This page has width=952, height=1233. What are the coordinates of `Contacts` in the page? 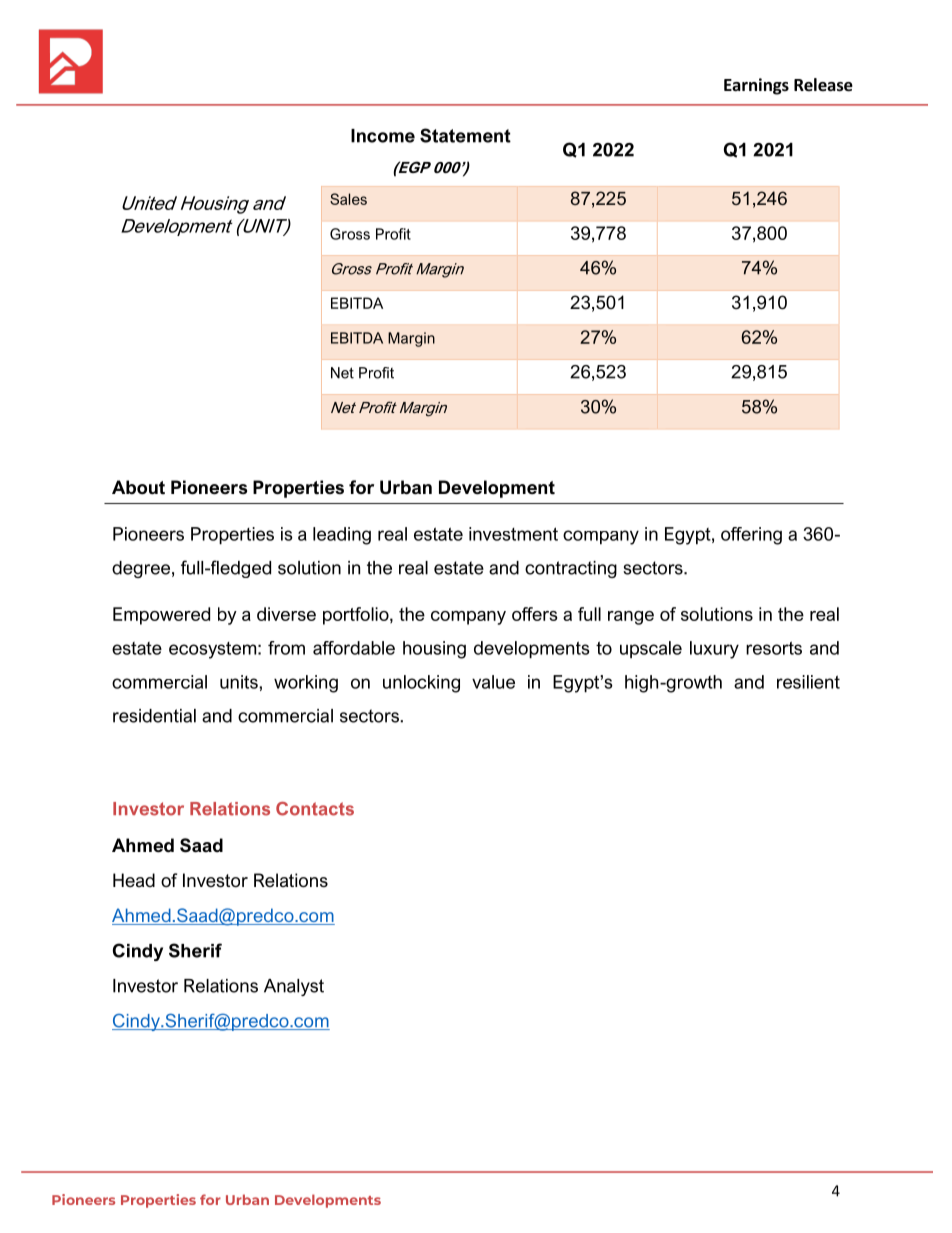 It's located at (315, 809).
